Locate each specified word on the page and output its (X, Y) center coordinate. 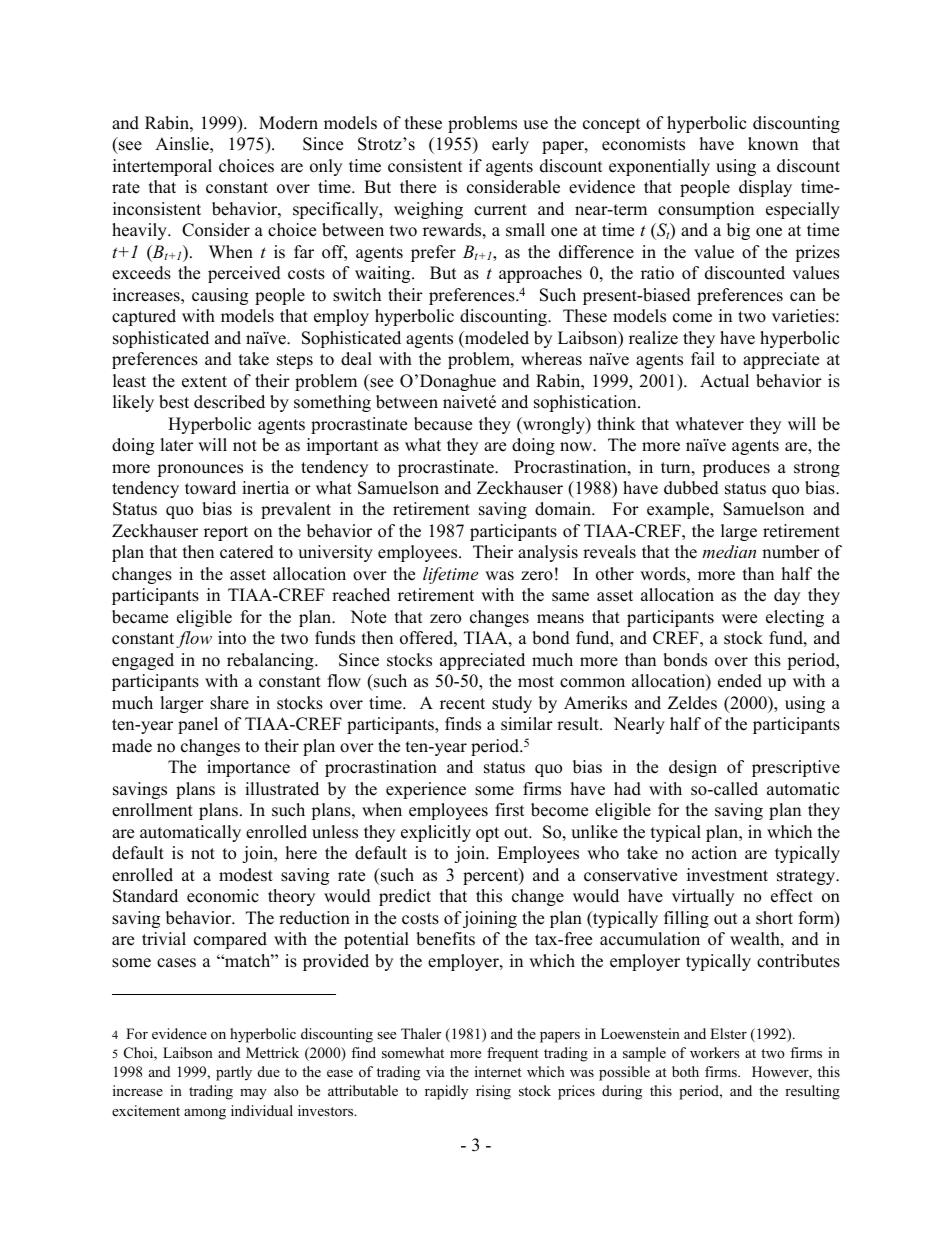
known (773, 144)
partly (234, 1073)
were (739, 619)
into (232, 638)
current (500, 210)
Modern (288, 123)
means (560, 619)
